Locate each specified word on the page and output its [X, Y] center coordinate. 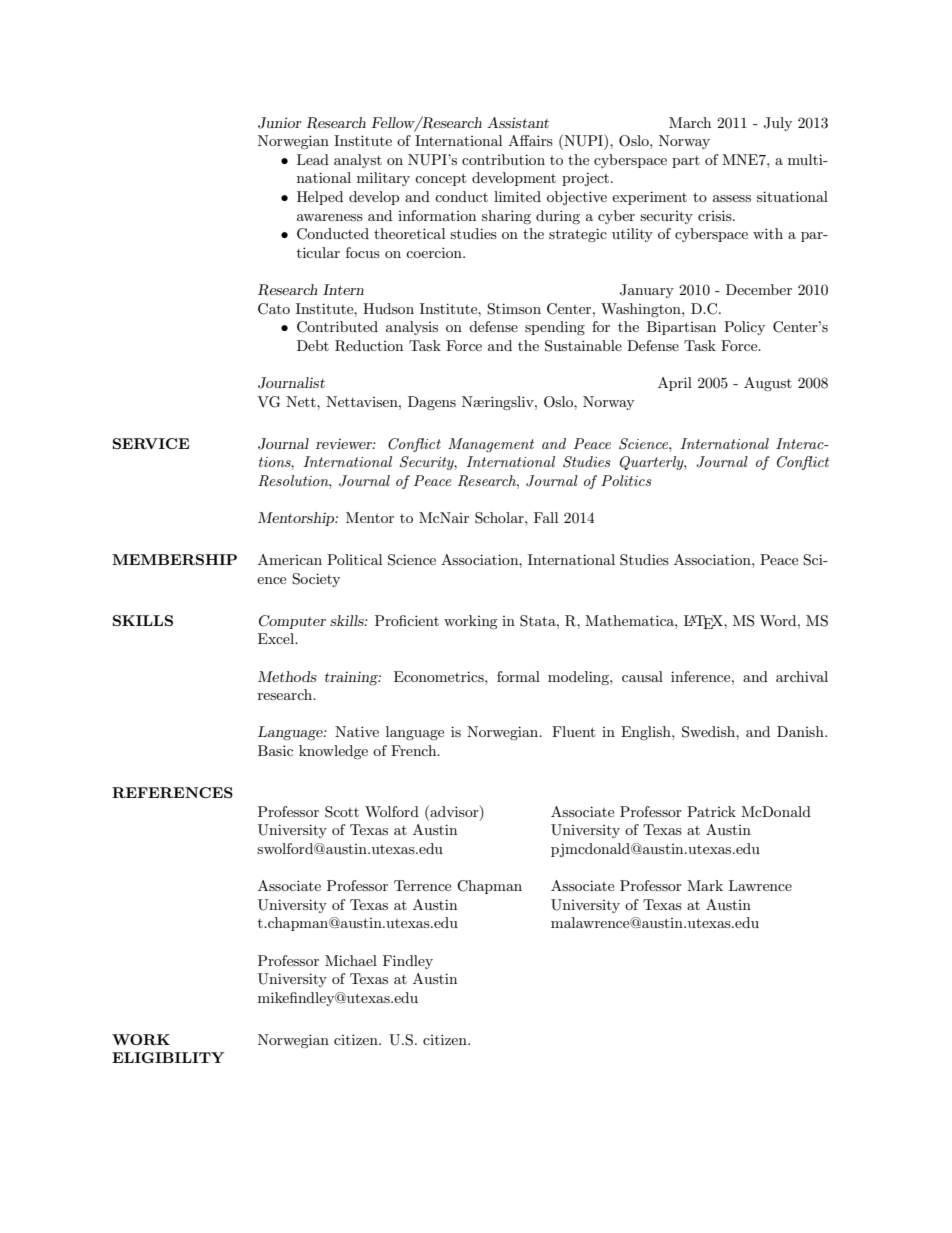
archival [802, 676]
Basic [275, 750]
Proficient [407, 620]
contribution [503, 159]
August [768, 384]
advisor [454, 811]
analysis [412, 328]
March [690, 122]
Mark [705, 885]
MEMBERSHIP [174, 559]
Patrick [711, 811]
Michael [351, 960]
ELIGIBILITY [168, 1057]
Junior [280, 123]
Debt [313, 345]
